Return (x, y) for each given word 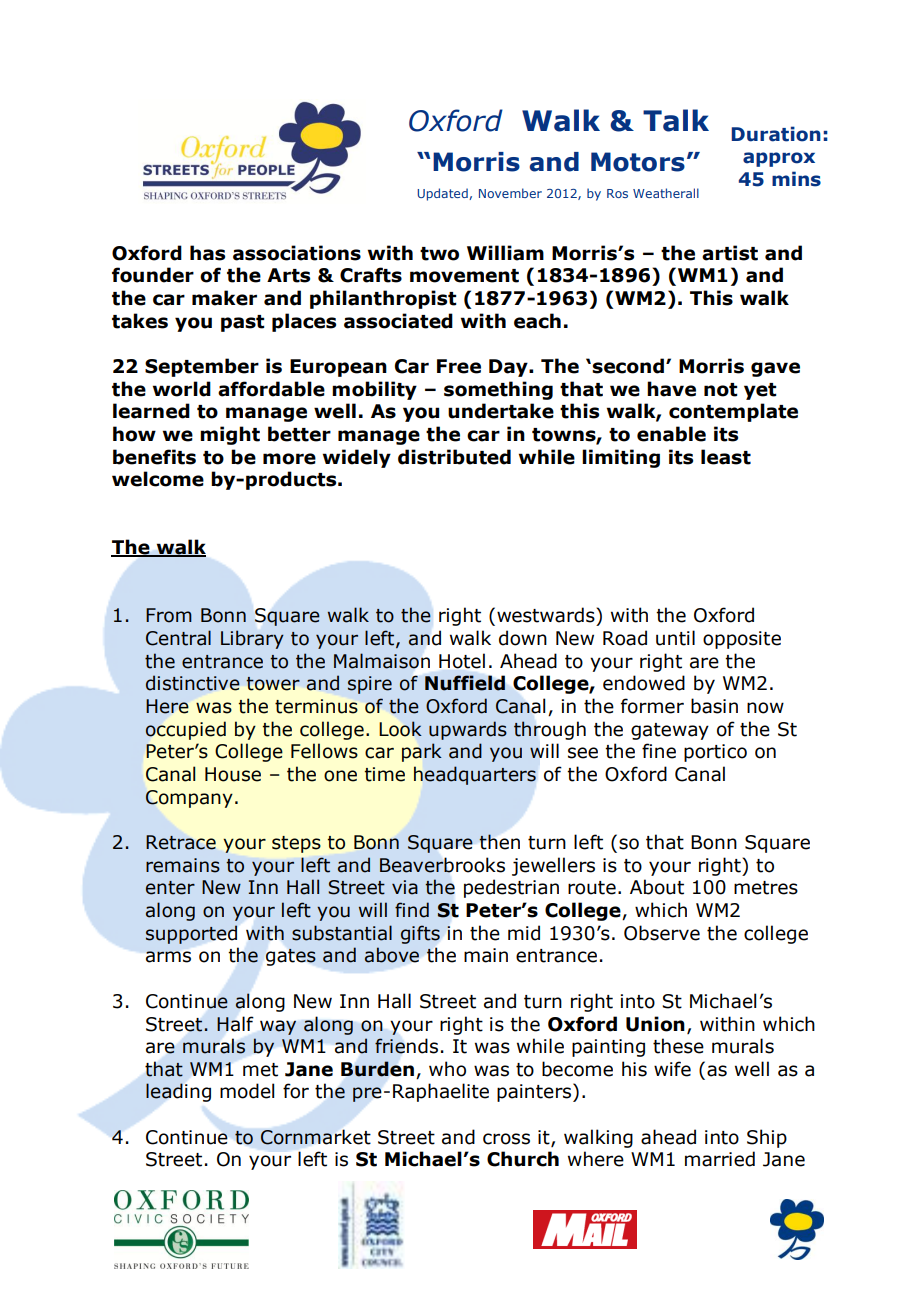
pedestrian (511, 888)
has (207, 253)
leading (178, 1092)
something (498, 390)
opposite (742, 640)
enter (170, 888)
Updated (443, 194)
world (182, 389)
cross (506, 1139)
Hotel (462, 661)
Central (178, 638)
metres (766, 888)
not (721, 390)
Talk (676, 120)
